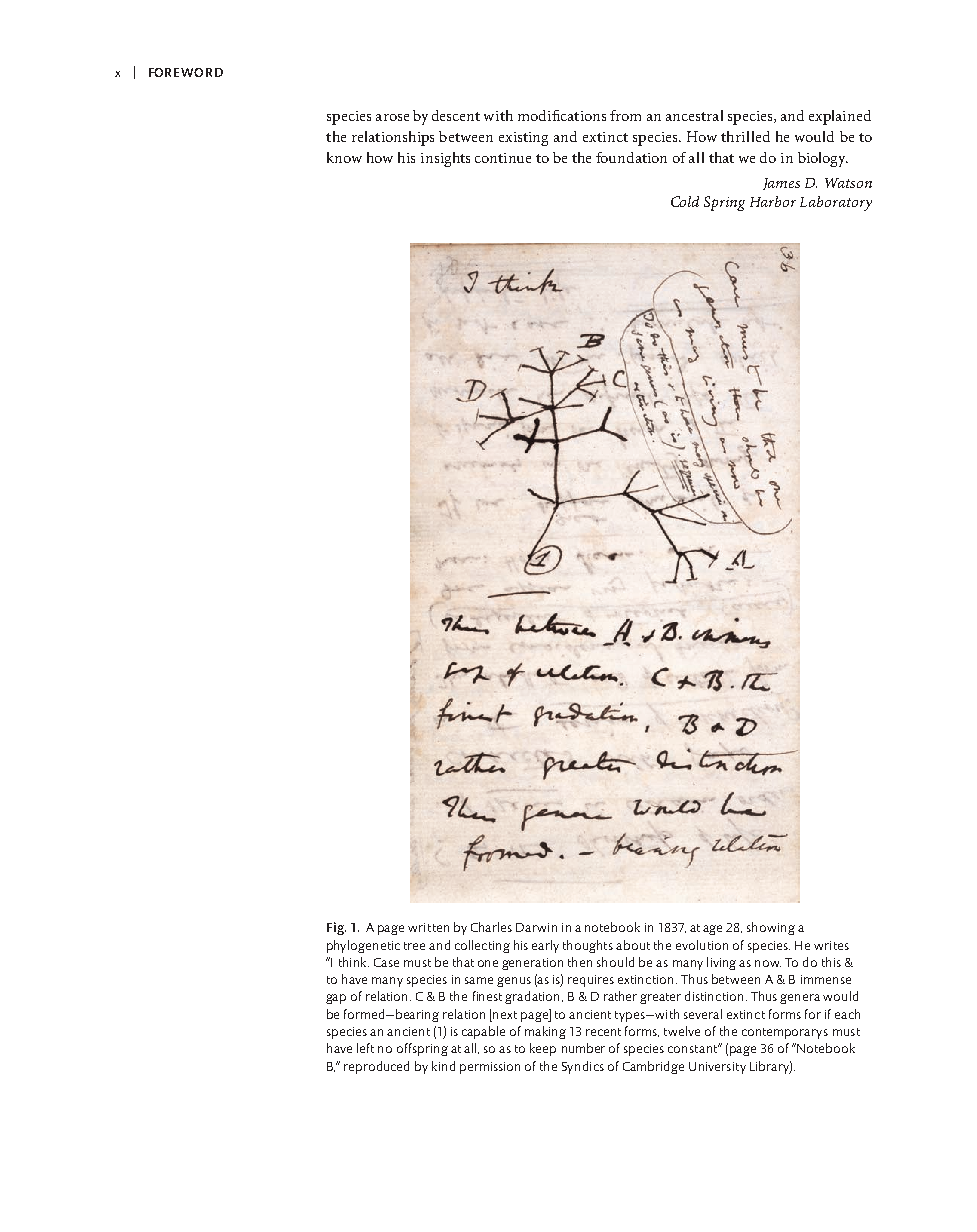 The image size is (977, 1232). Describe the element at coordinates (336, 999) in the screenshot. I see `gap` at that location.
